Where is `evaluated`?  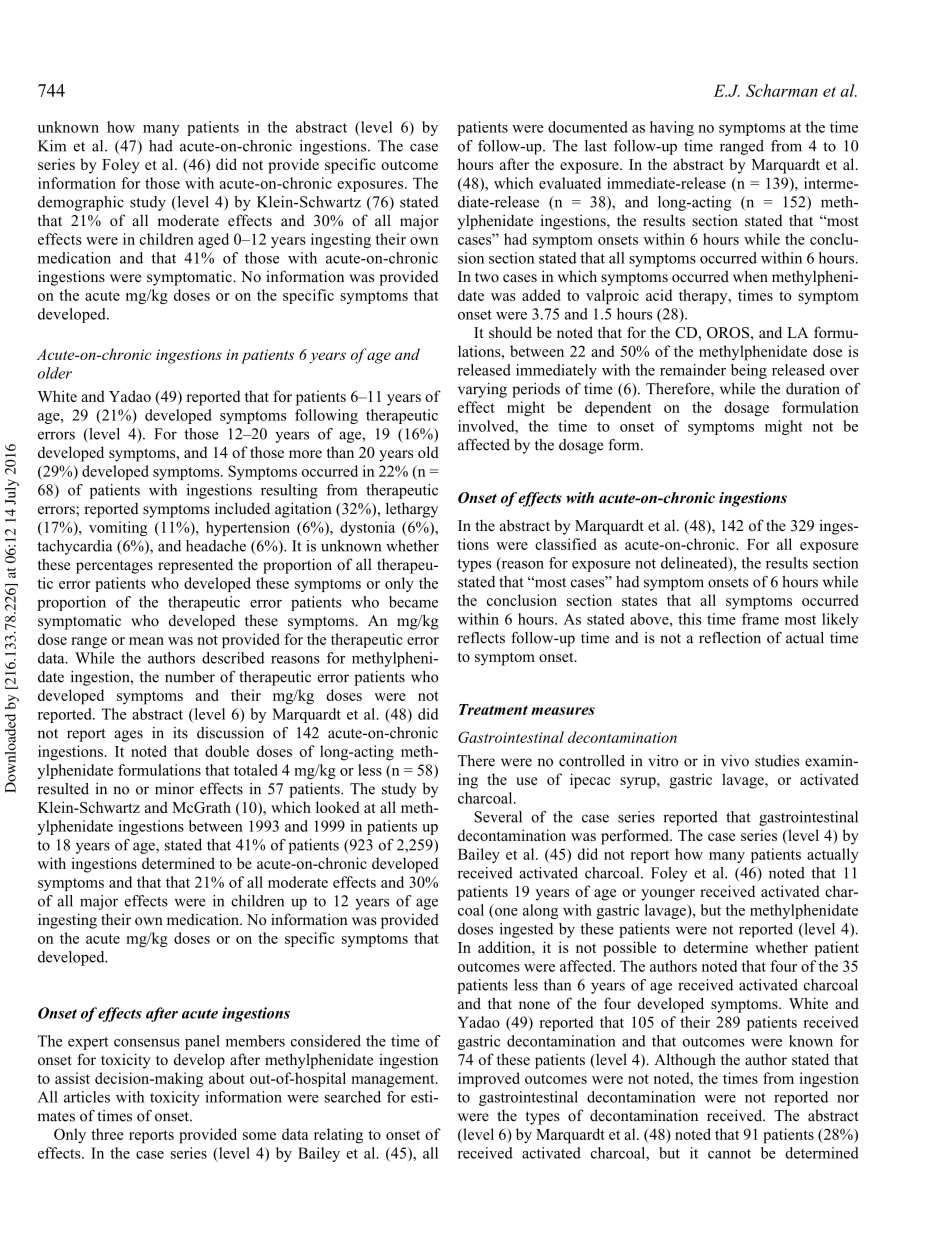
evaluated is located at coordinates (570, 183).
